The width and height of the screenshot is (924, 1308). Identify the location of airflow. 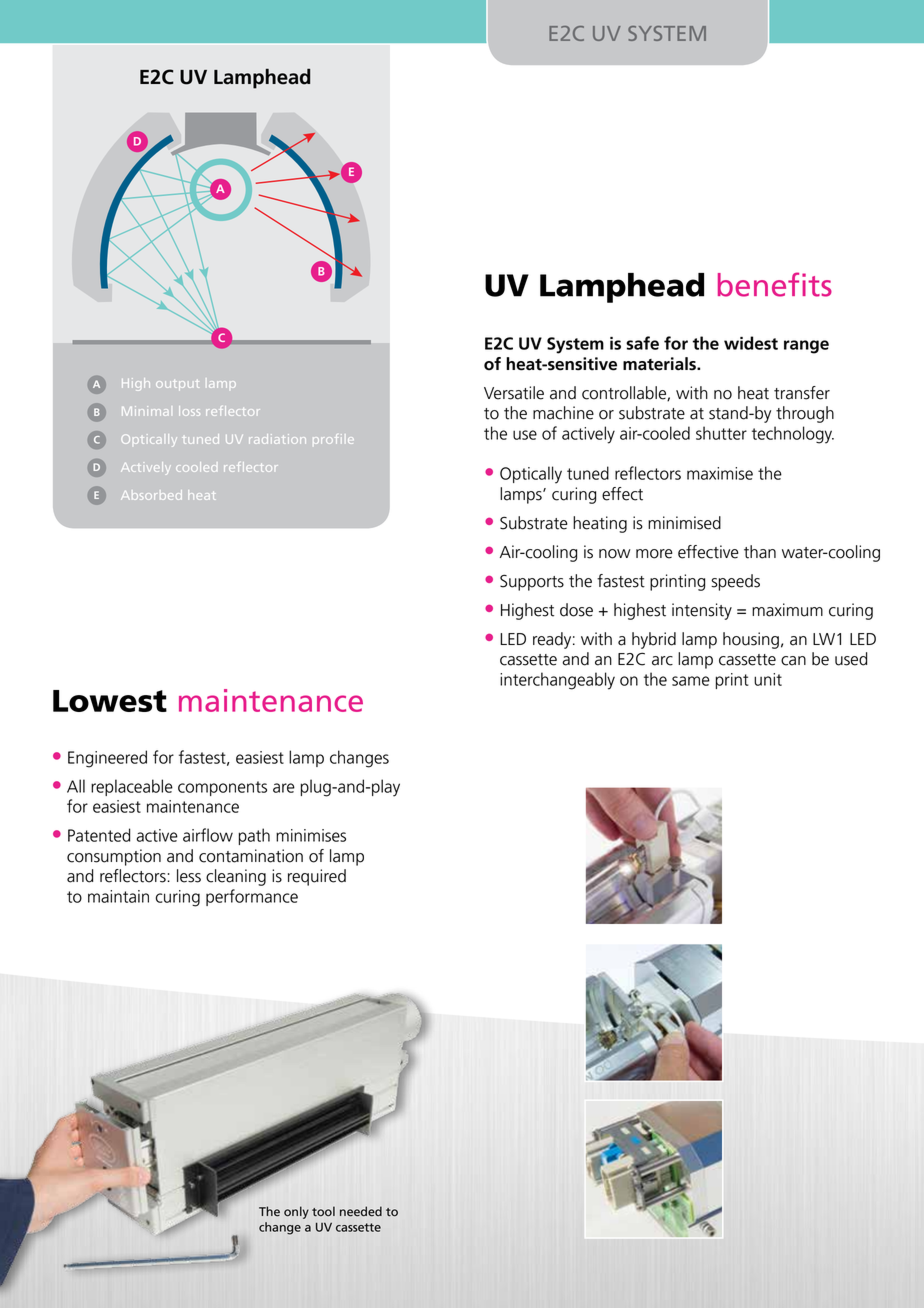
(208, 835).
